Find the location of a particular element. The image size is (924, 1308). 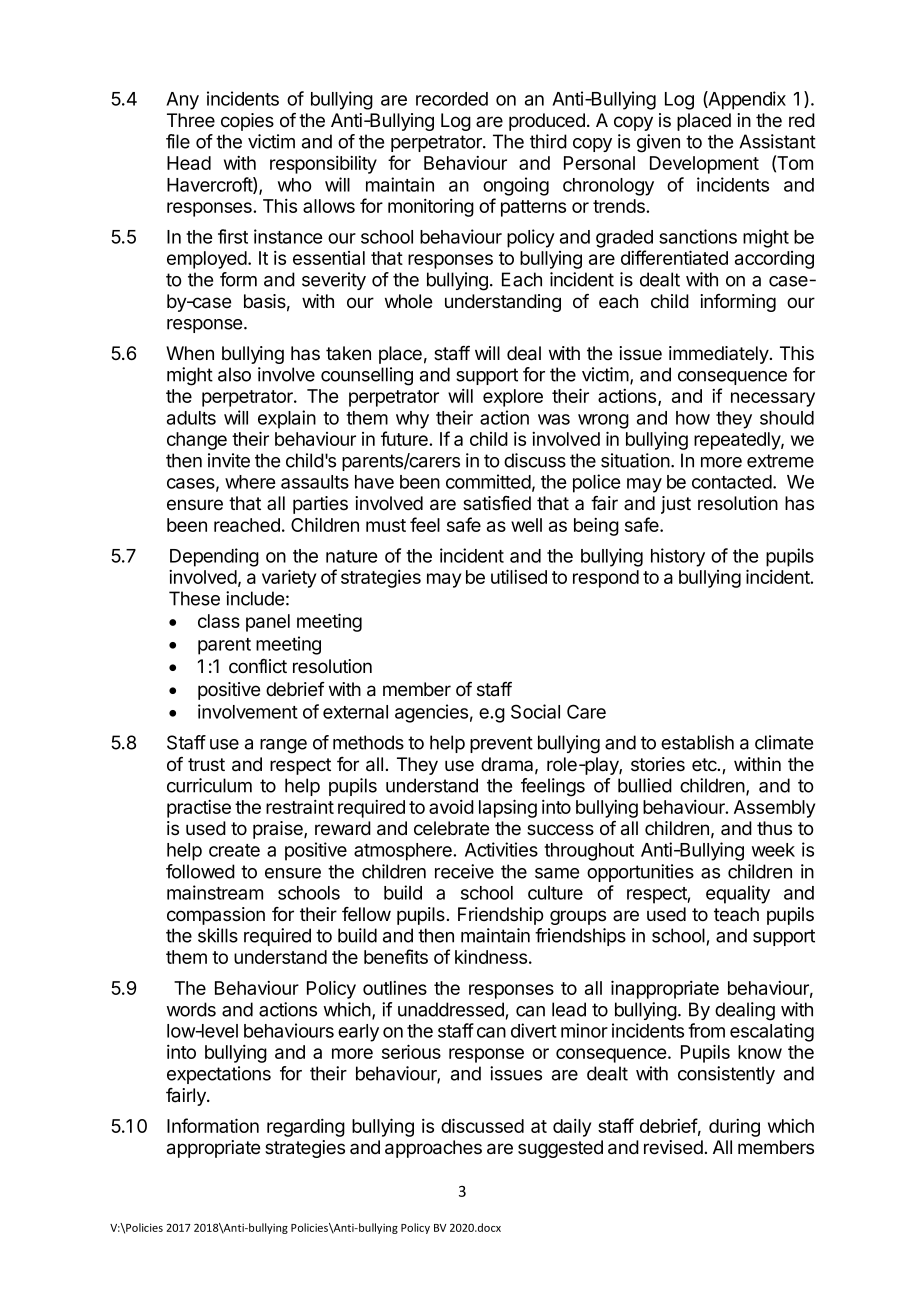

just is located at coordinates (676, 505).
